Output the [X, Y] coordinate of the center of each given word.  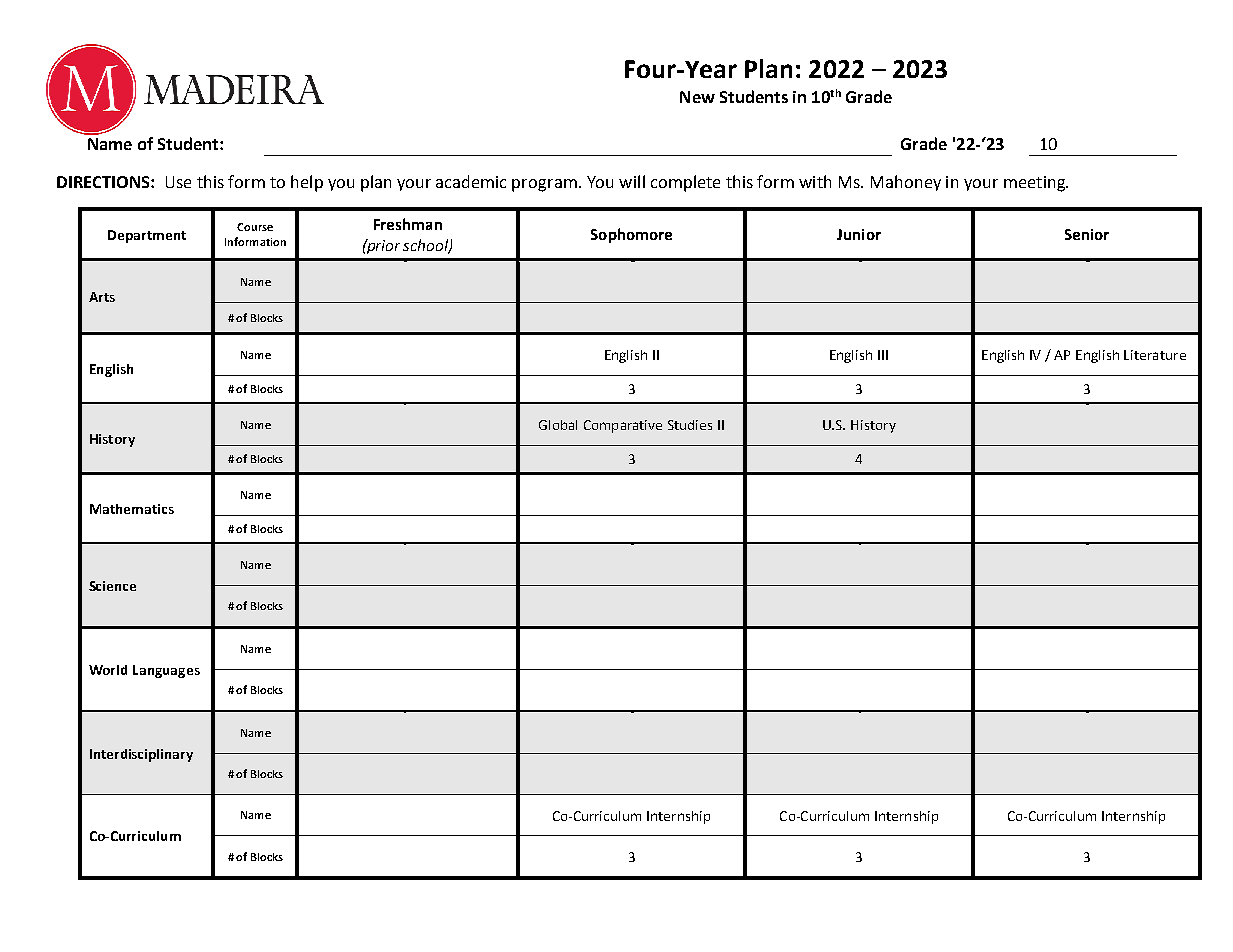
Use [178, 182]
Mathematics [132, 509]
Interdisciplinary [141, 755]
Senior [1087, 234]
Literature [1155, 355]
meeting [1035, 184]
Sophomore [631, 235]
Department [147, 236]
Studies [690, 425]
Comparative [623, 426]
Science [112, 586]
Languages [166, 671]
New [697, 97]
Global [558, 425]
